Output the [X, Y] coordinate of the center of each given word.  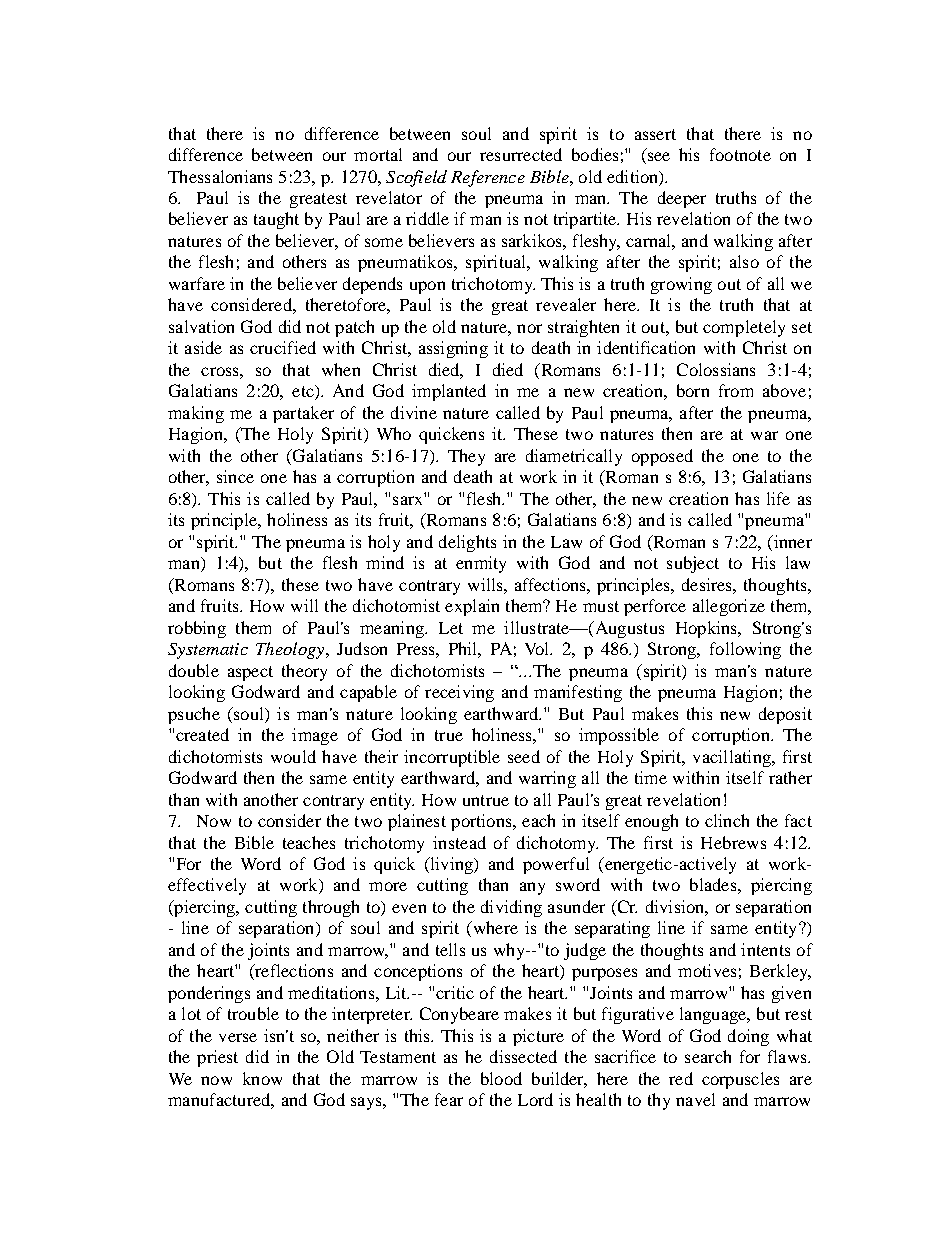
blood [501, 1078]
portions [482, 822]
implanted [449, 392]
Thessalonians [220, 176]
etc [304, 392]
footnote [740, 154]
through [331, 908]
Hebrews [733, 842]
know [262, 1078]
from [736, 390]
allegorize [729, 607]
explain [472, 607]
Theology [291, 650]
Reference [488, 178]
